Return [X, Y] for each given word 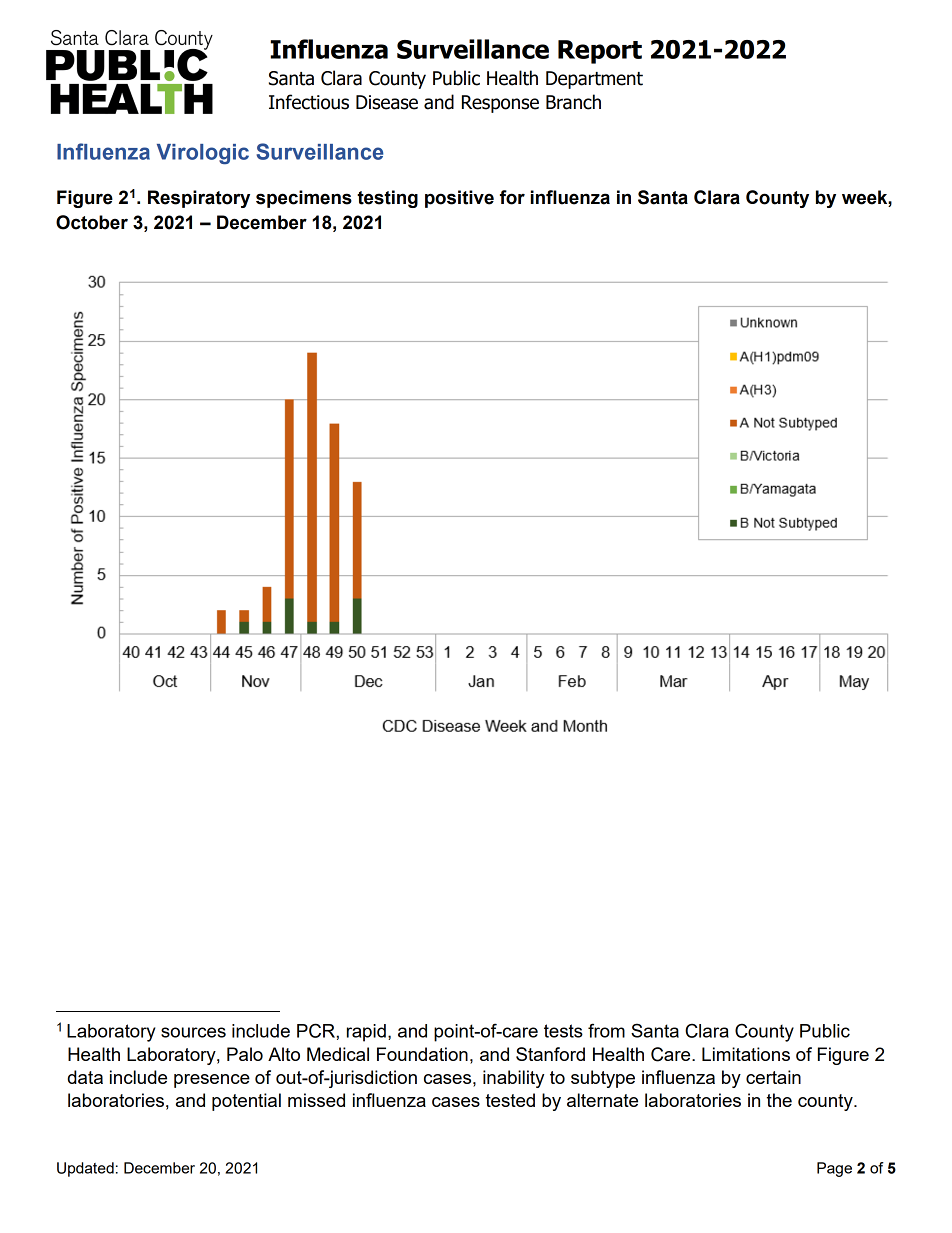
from [606, 1030]
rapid [366, 1033]
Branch [573, 102]
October [92, 222]
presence [212, 1081]
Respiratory [199, 199]
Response [500, 104]
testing [387, 199]
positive [459, 199]
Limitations [746, 1054]
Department [594, 80]
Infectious [309, 102]
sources [193, 1032]
